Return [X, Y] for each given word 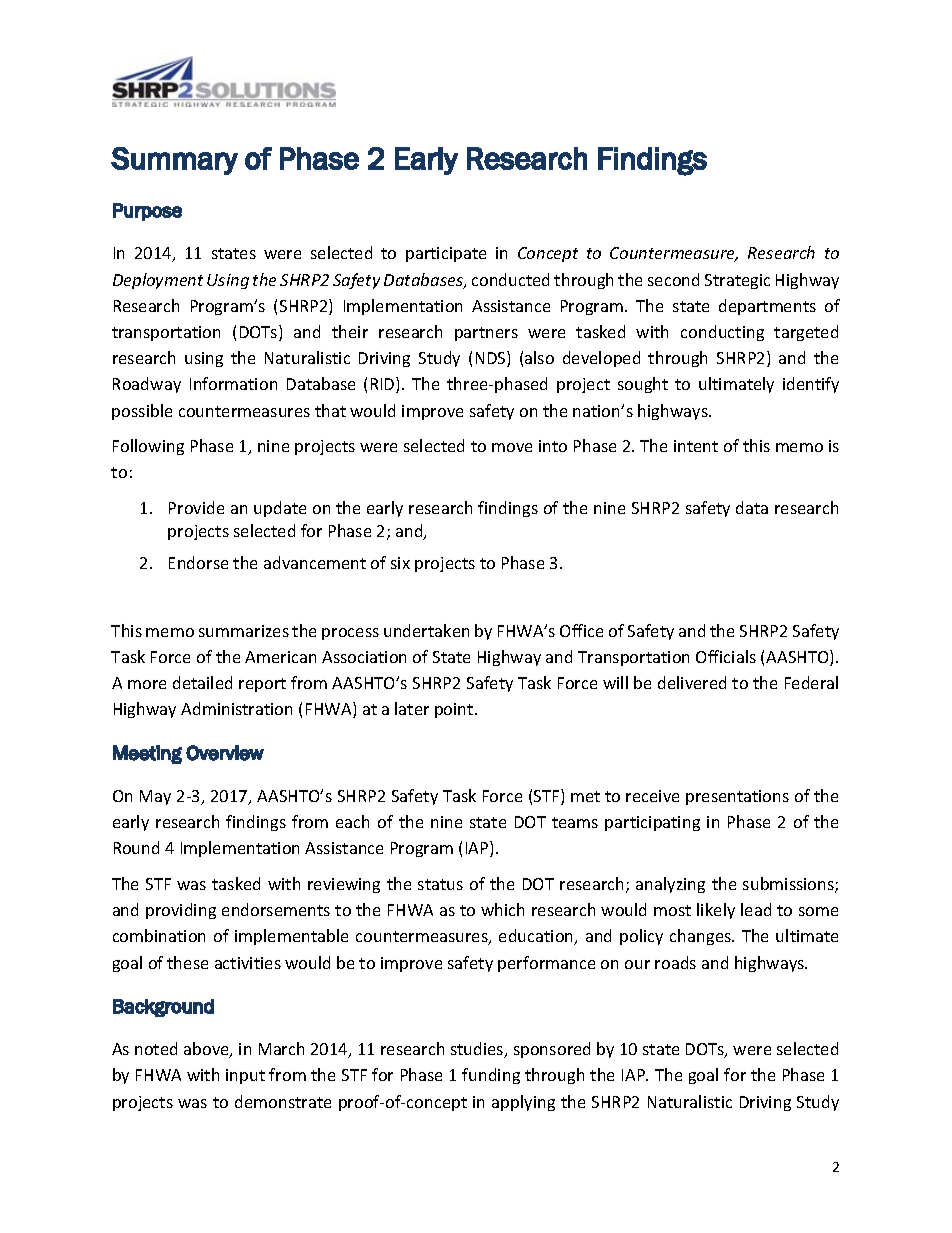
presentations [737, 797]
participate [446, 254]
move [512, 447]
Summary [174, 161]
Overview [225, 753]
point [455, 710]
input [245, 1076]
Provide [196, 507]
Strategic [737, 281]
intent [696, 446]
